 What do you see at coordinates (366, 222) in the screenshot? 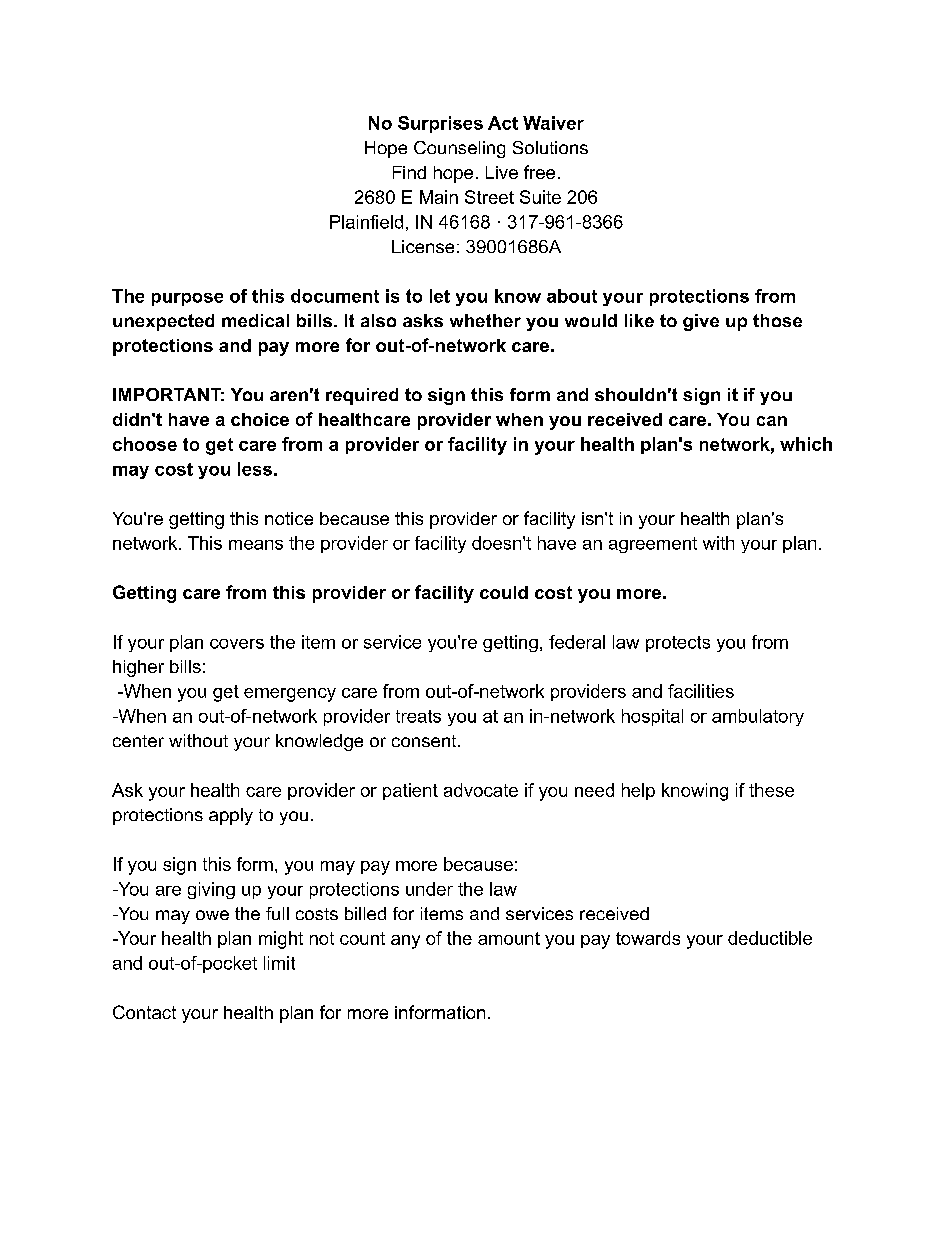
I see `Plainfield` at bounding box center [366, 222].
